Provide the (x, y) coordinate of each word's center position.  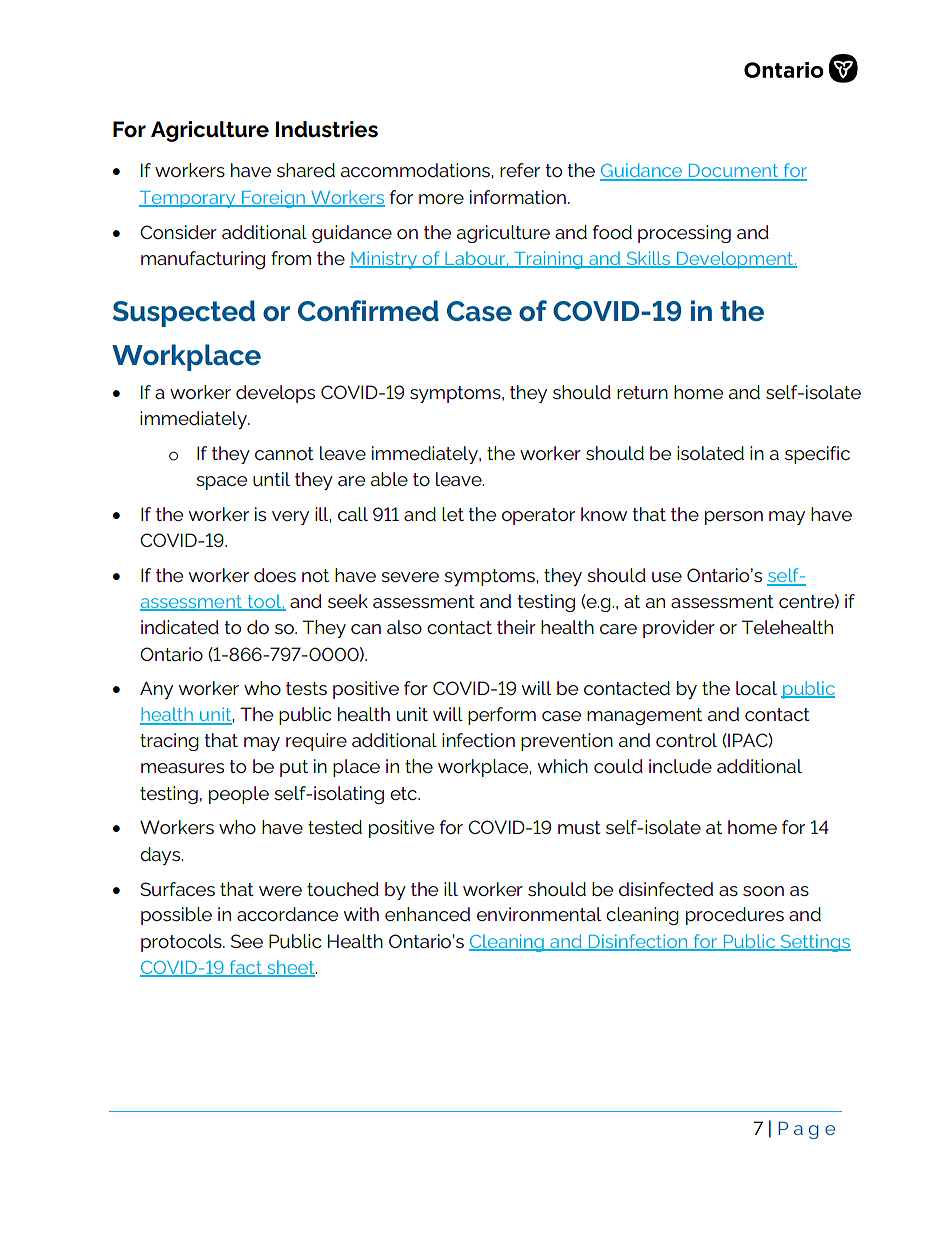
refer (520, 170)
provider (679, 629)
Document (733, 172)
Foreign (273, 199)
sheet (291, 968)
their (516, 627)
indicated (180, 627)
